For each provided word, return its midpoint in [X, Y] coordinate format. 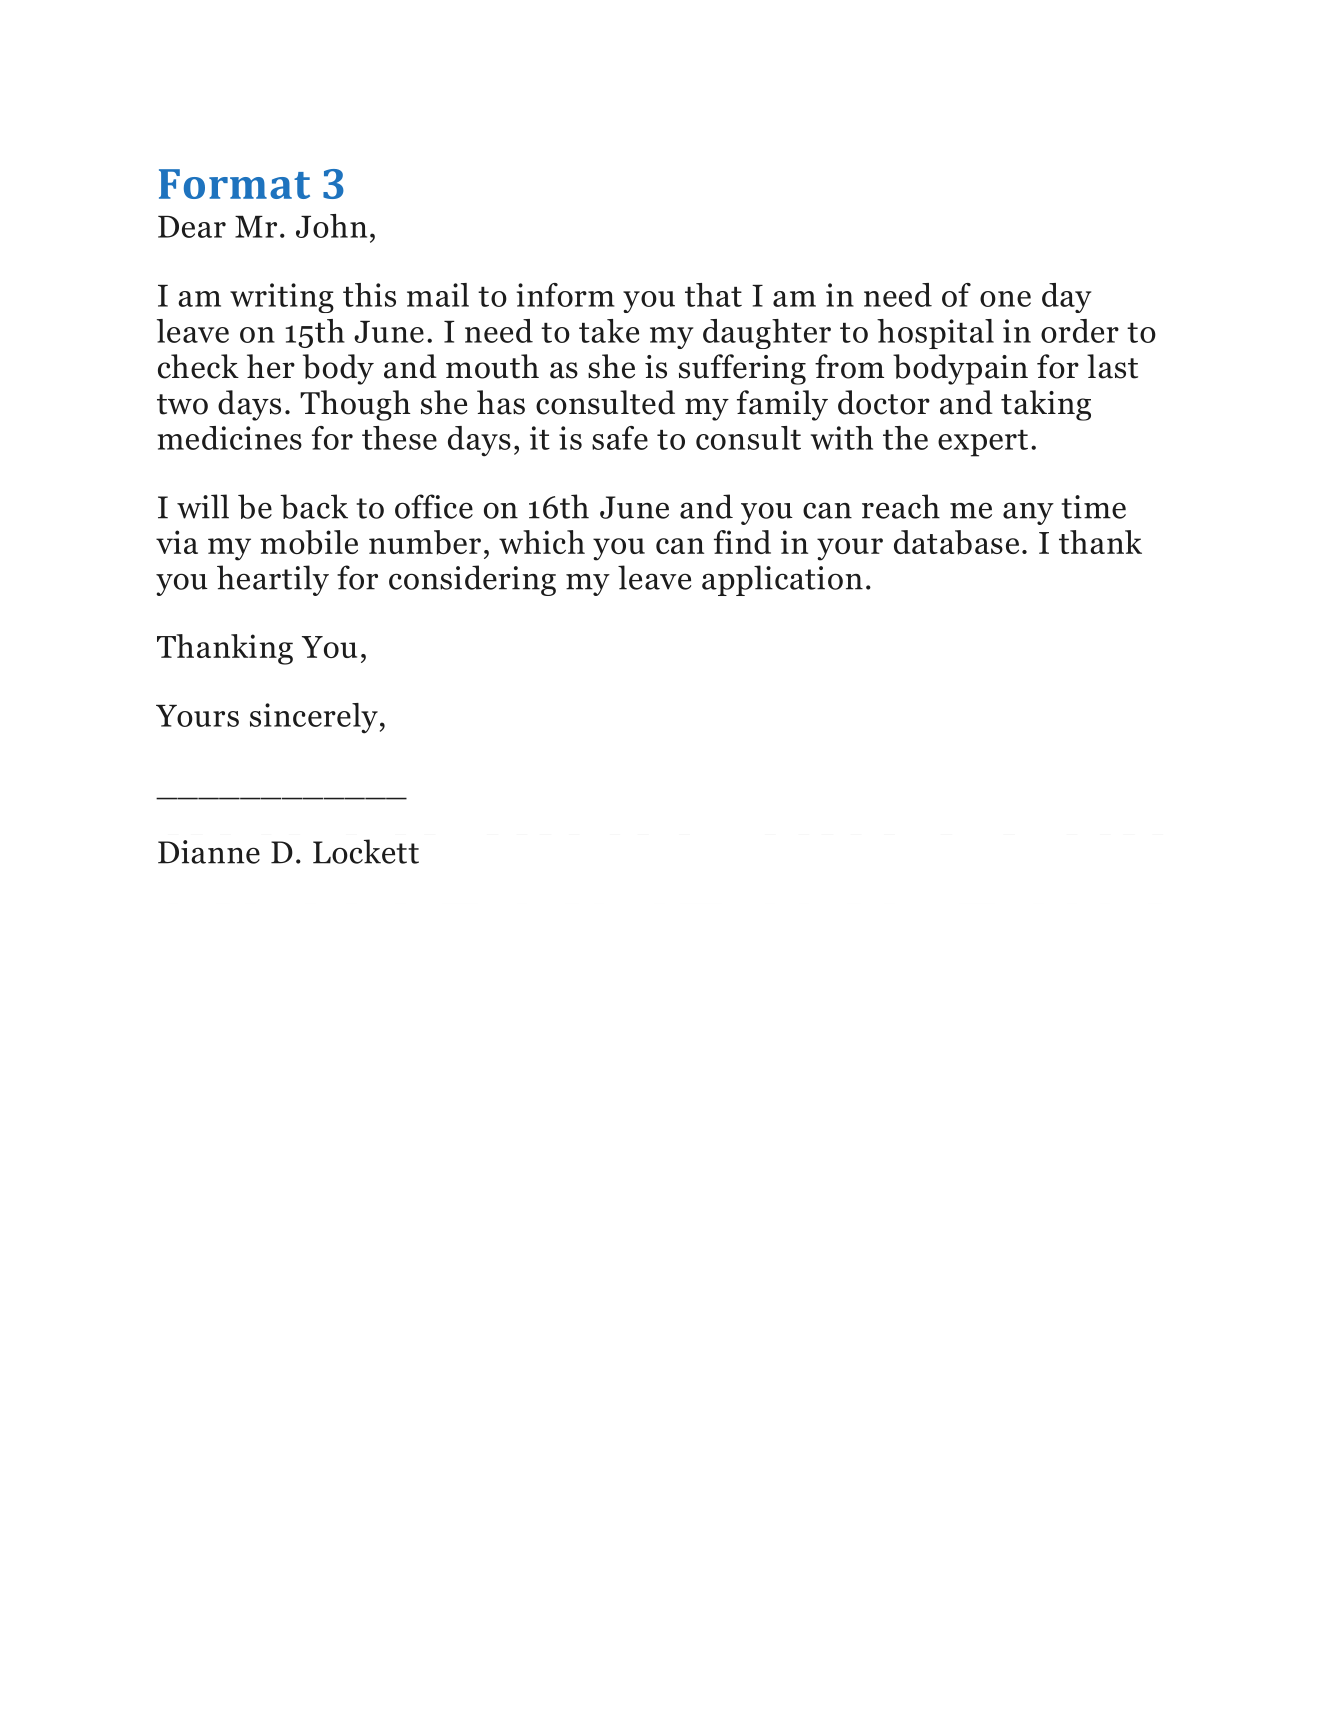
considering [472, 580]
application [782, 580]
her [271, 366]
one [1005, 299]
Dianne [209, 852]
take [609, 331]
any [1028, 513]
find [742, 542]
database [956, 542]
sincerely [314, 718]
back [314, 506]
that [713, 295]
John [331, 226]
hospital [935, 334]
